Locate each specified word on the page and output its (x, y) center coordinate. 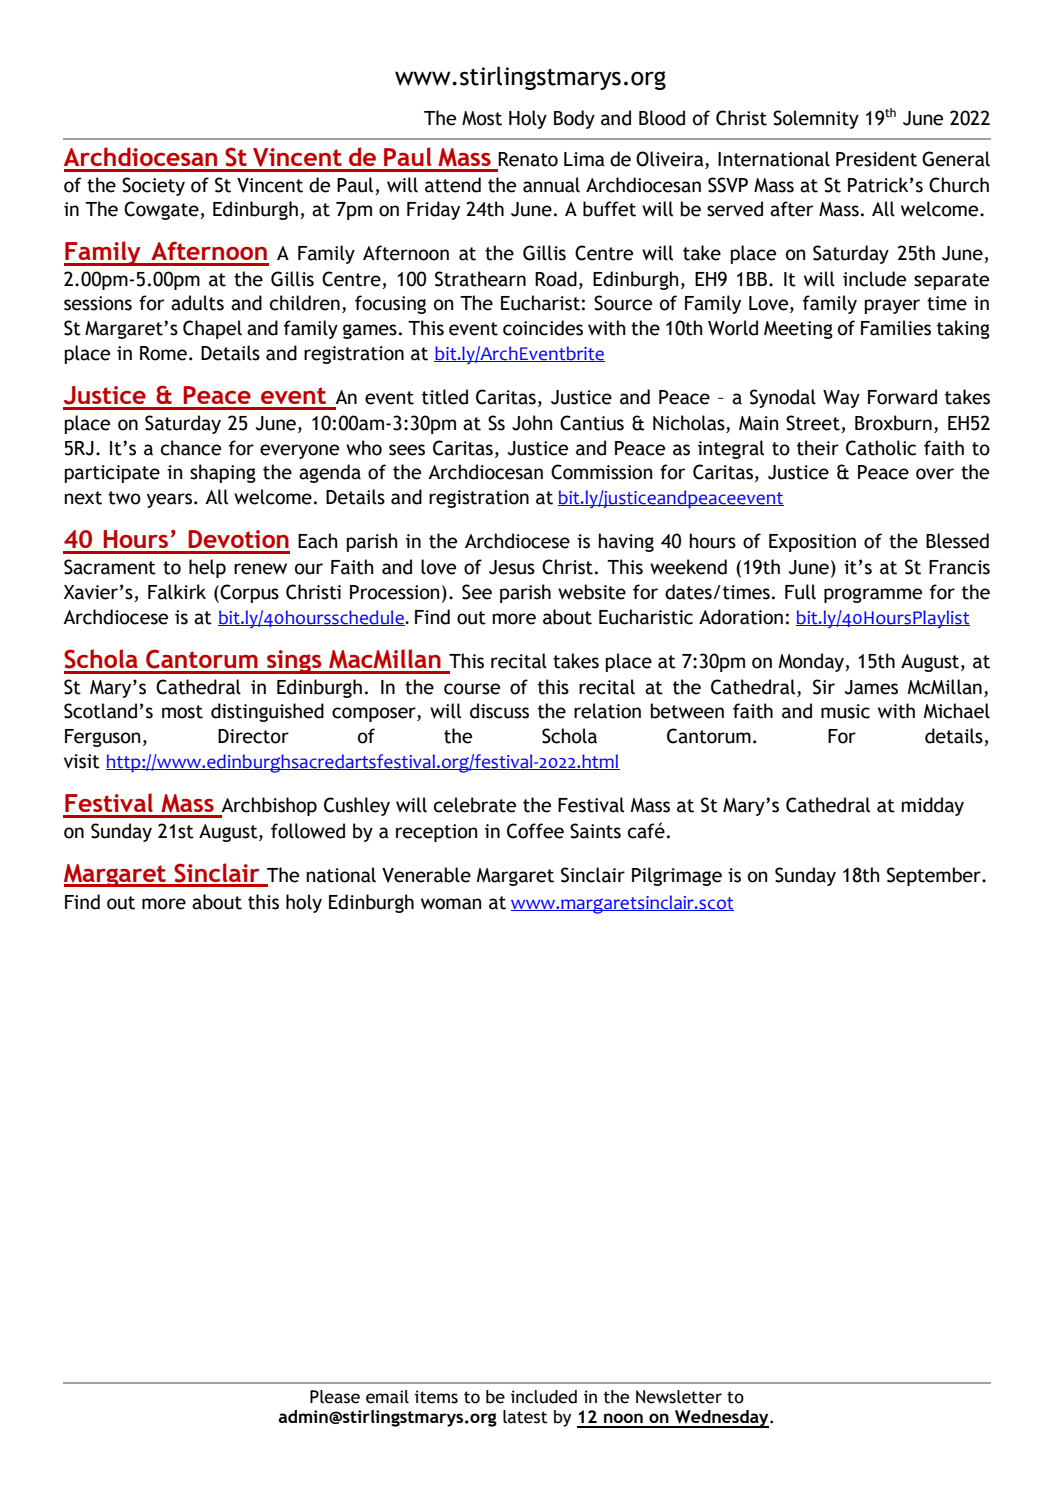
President (876, 159)
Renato (528, 159)
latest (525, 1417)
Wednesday (722, 1419)
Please (335, 1397)
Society (153, 186)
